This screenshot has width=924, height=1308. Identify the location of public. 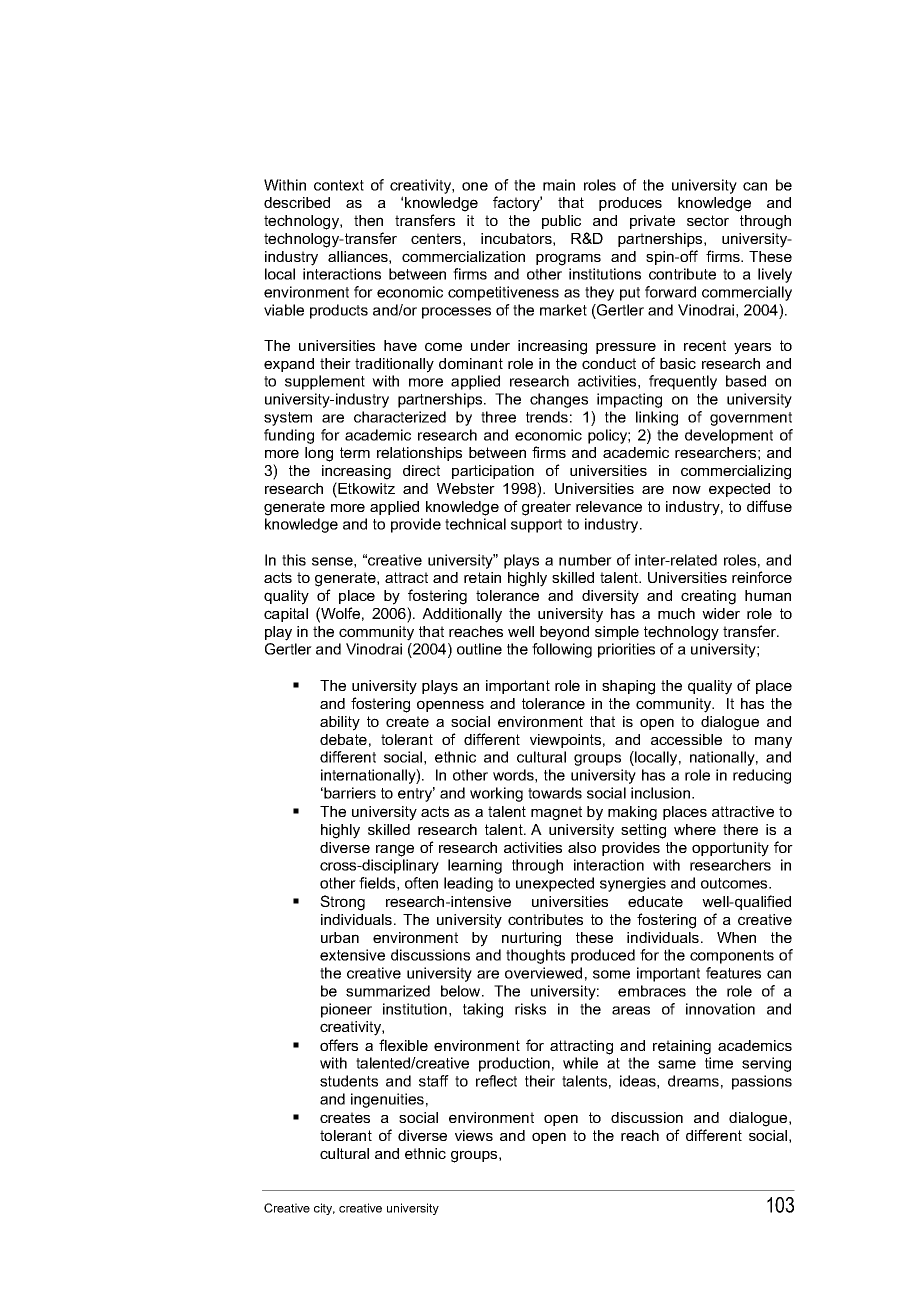
(561, 222).
